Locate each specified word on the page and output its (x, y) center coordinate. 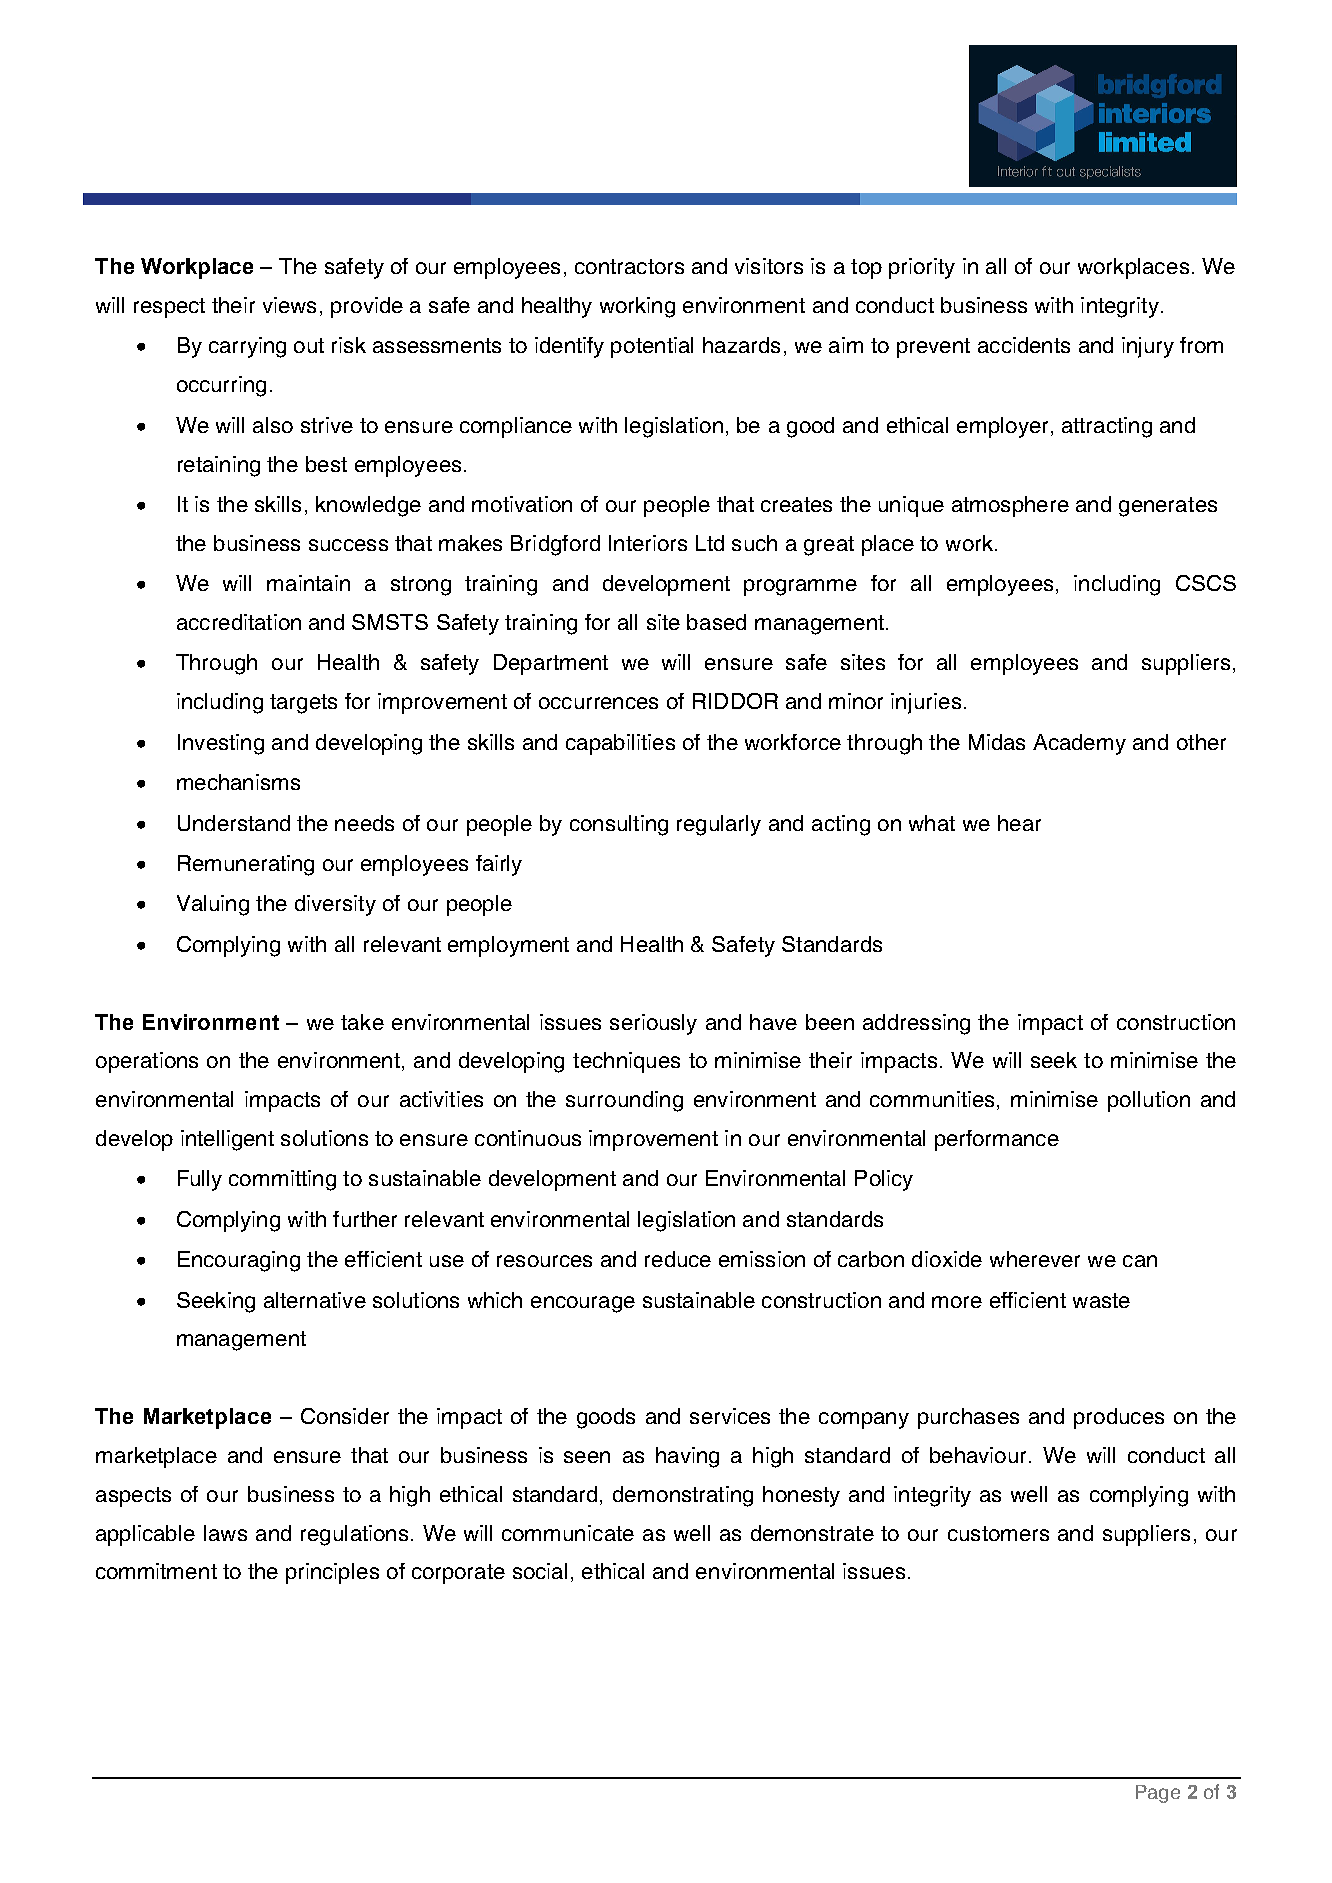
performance (997, 1140)
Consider (345, 1416)
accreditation (239, 622)
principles (332, 1573)
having (687, 1457)
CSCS (1206, 583)
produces (1119, 1418)
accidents (1024, 345)
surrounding (624, 1101)
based (716, 622)
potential (652, 347)
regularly (719, 825)
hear (1019, 823)
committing (282, 1180)
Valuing (213, 905)
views (289, 305)
